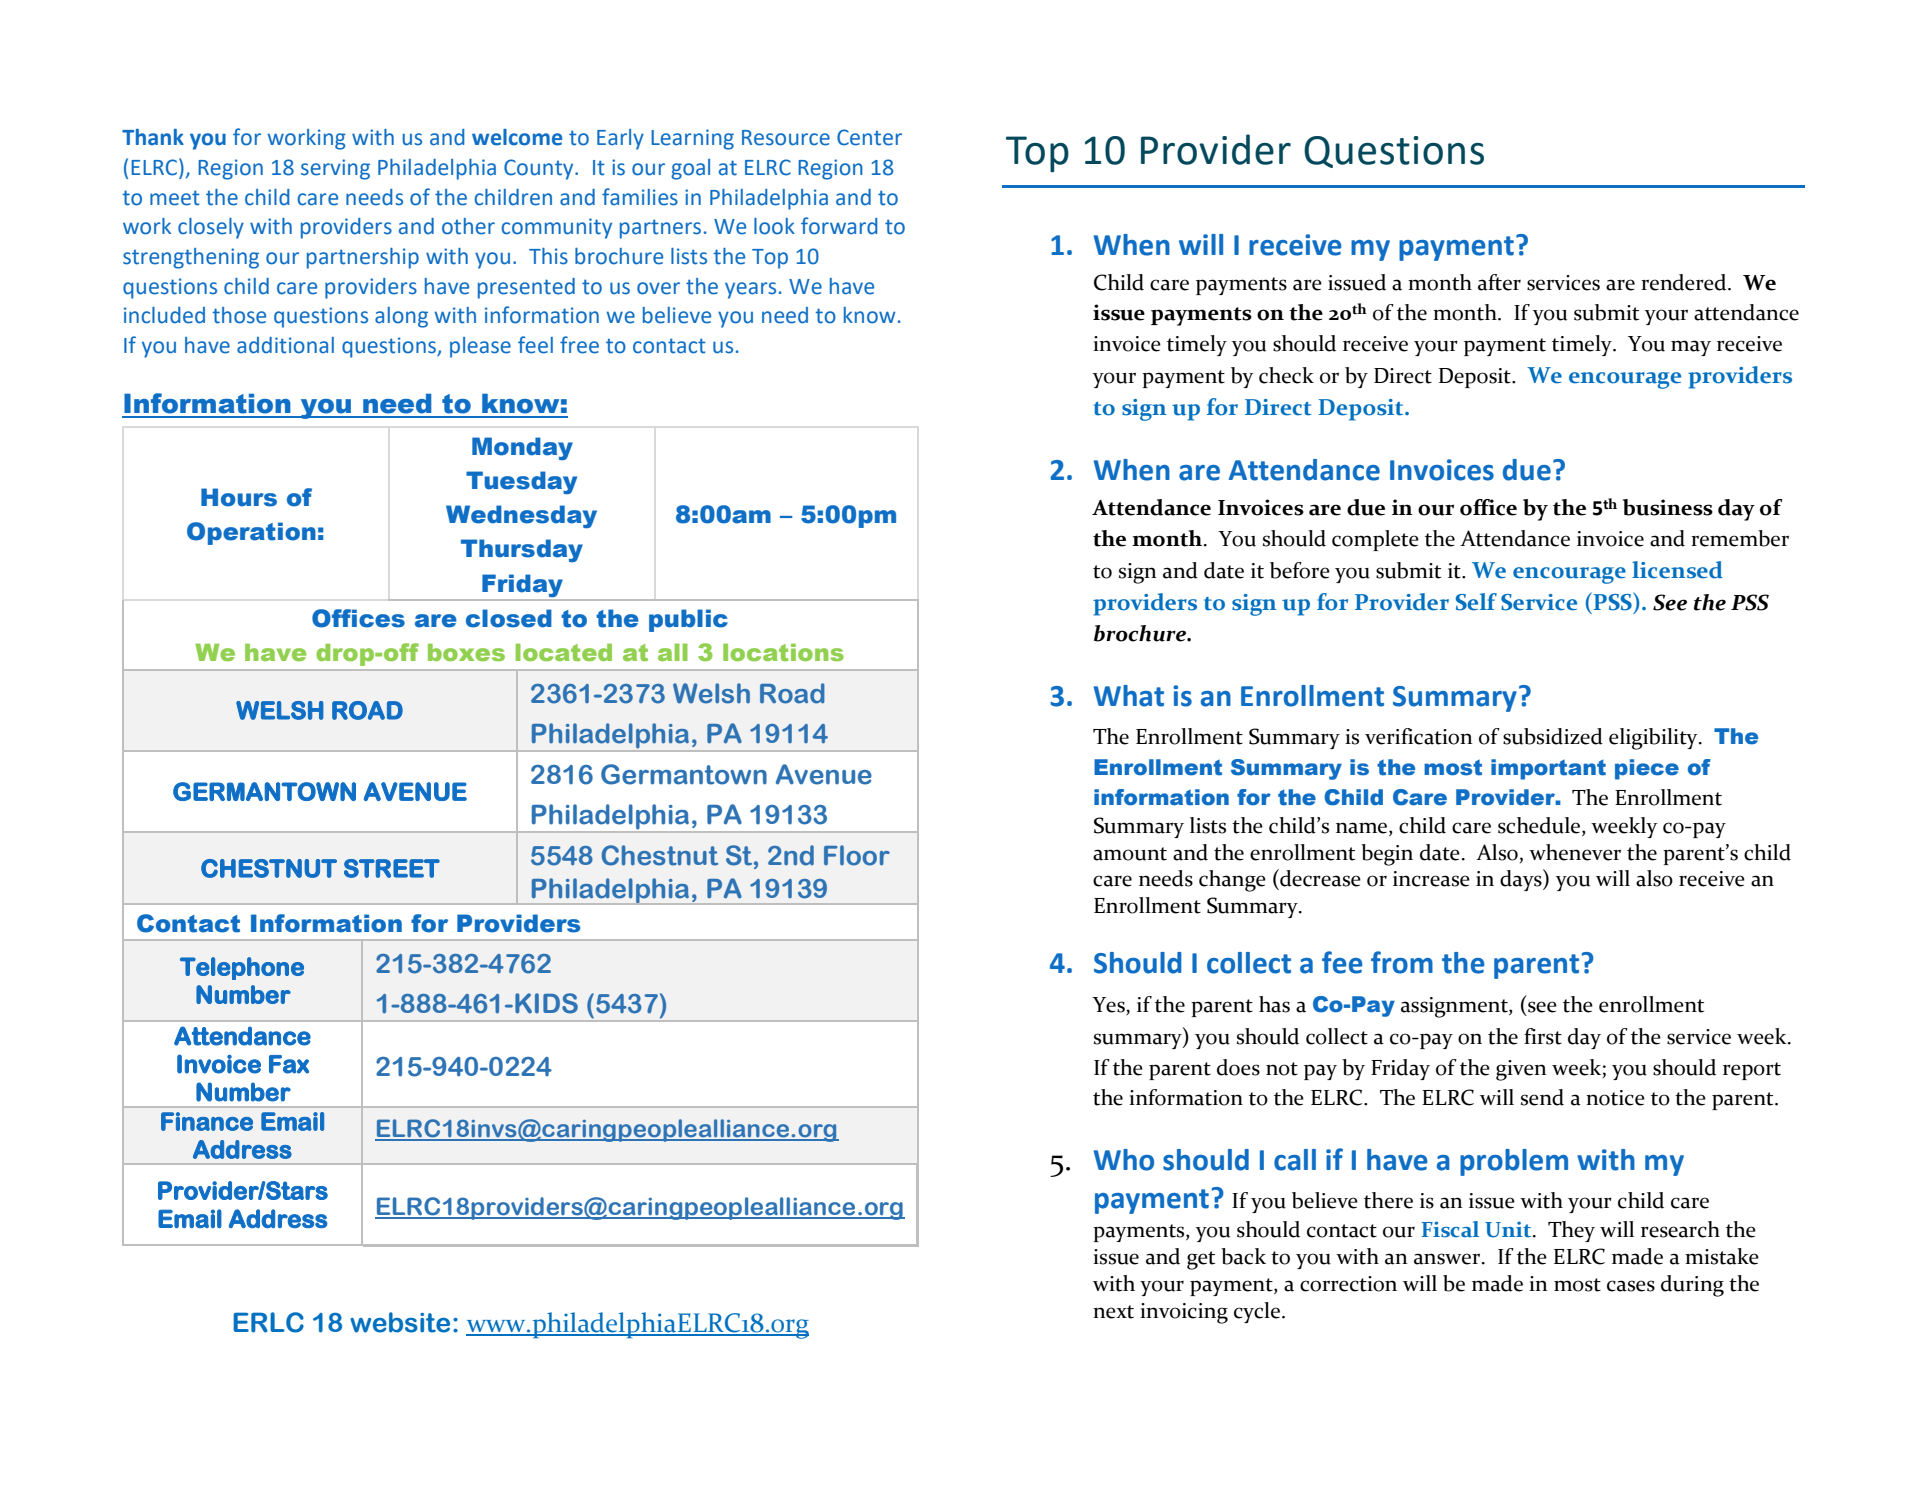  Describe the element at coordinates (335, 169) in the screenshot. I see `serving` at that location.
